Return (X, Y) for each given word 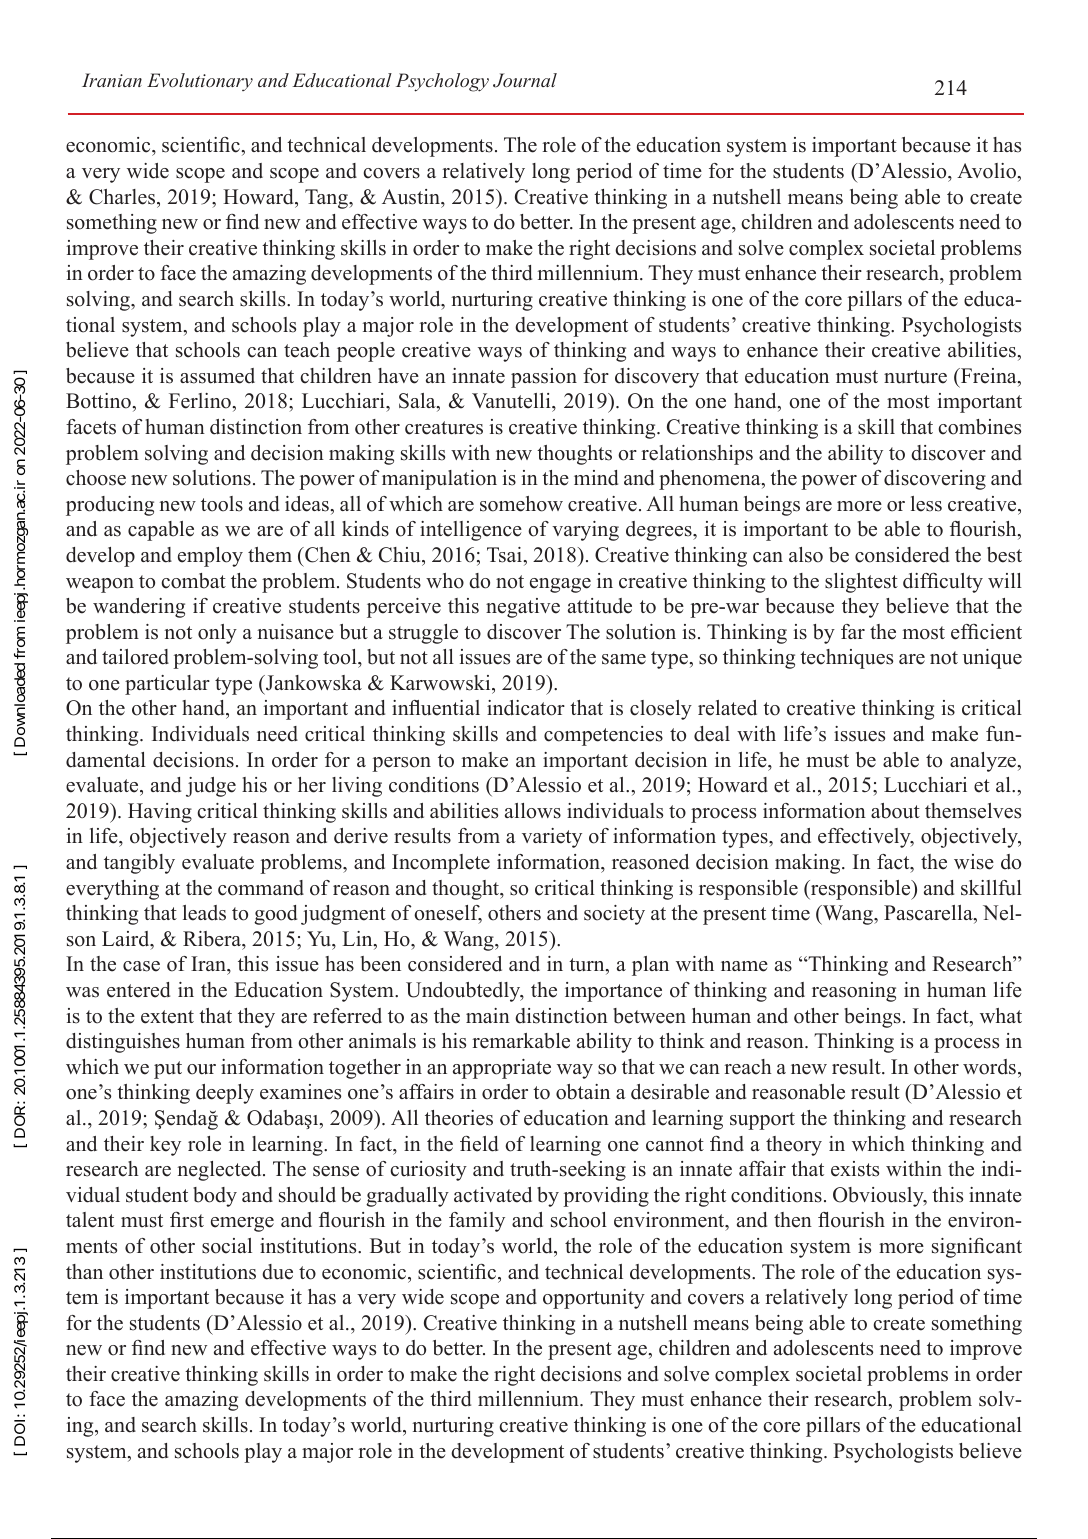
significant (977, 1248)
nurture (915, 377)
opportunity (594, 1299)
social (227, 1246)
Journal (525, 80)
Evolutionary (200, 82)
